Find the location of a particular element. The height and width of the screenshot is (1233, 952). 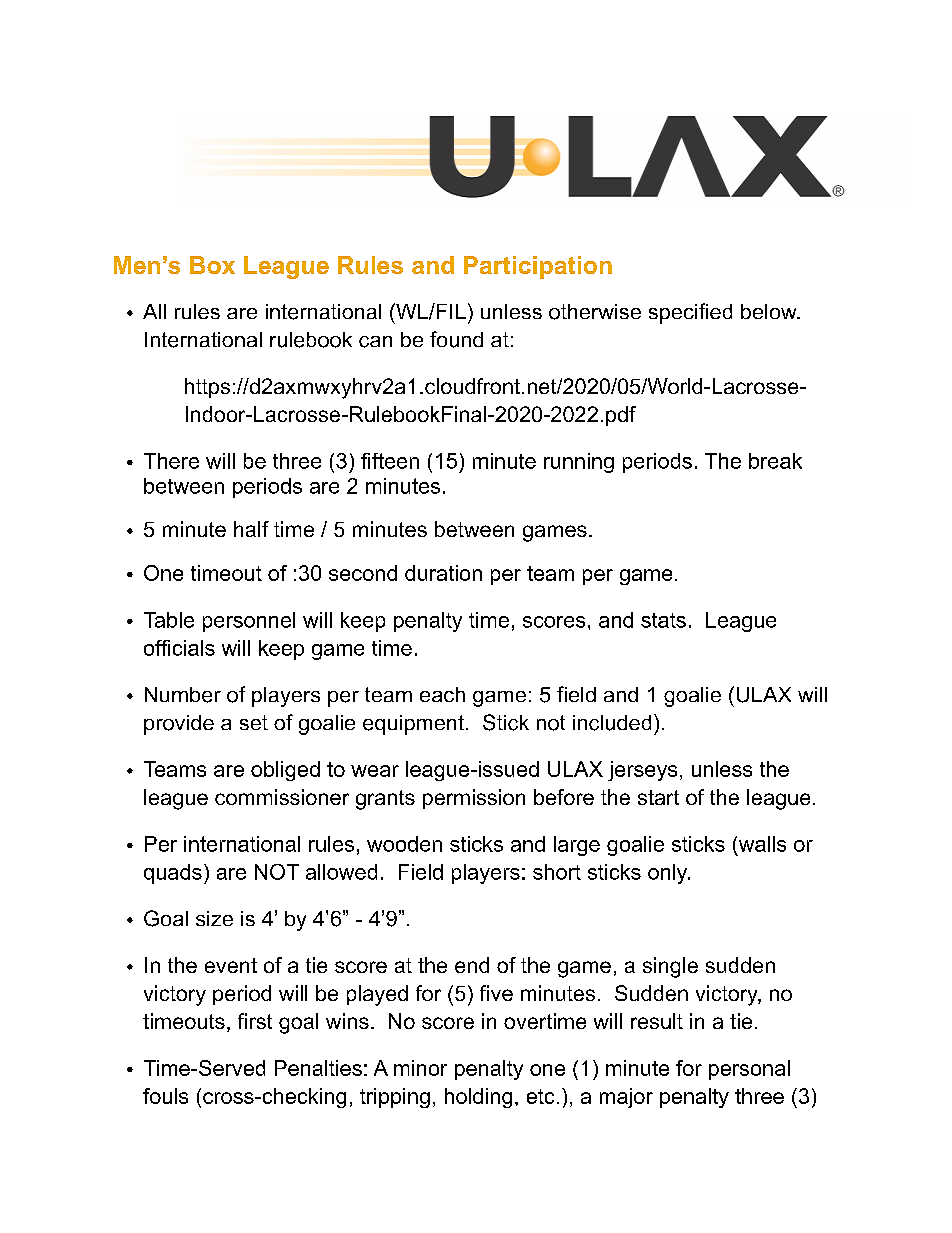

duration is located at coordinates (443, 573).
